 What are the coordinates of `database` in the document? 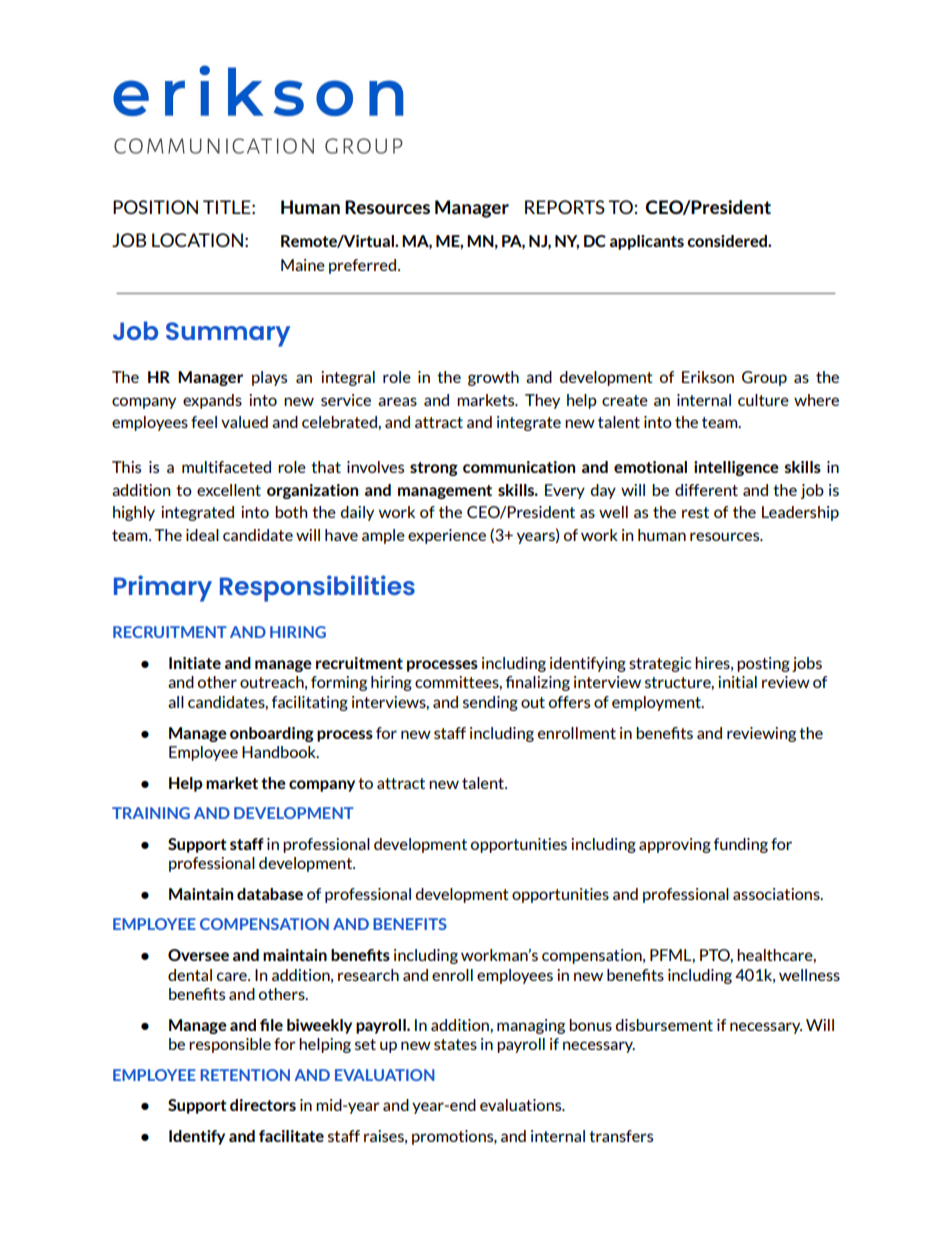 It's located at (270, 894).
